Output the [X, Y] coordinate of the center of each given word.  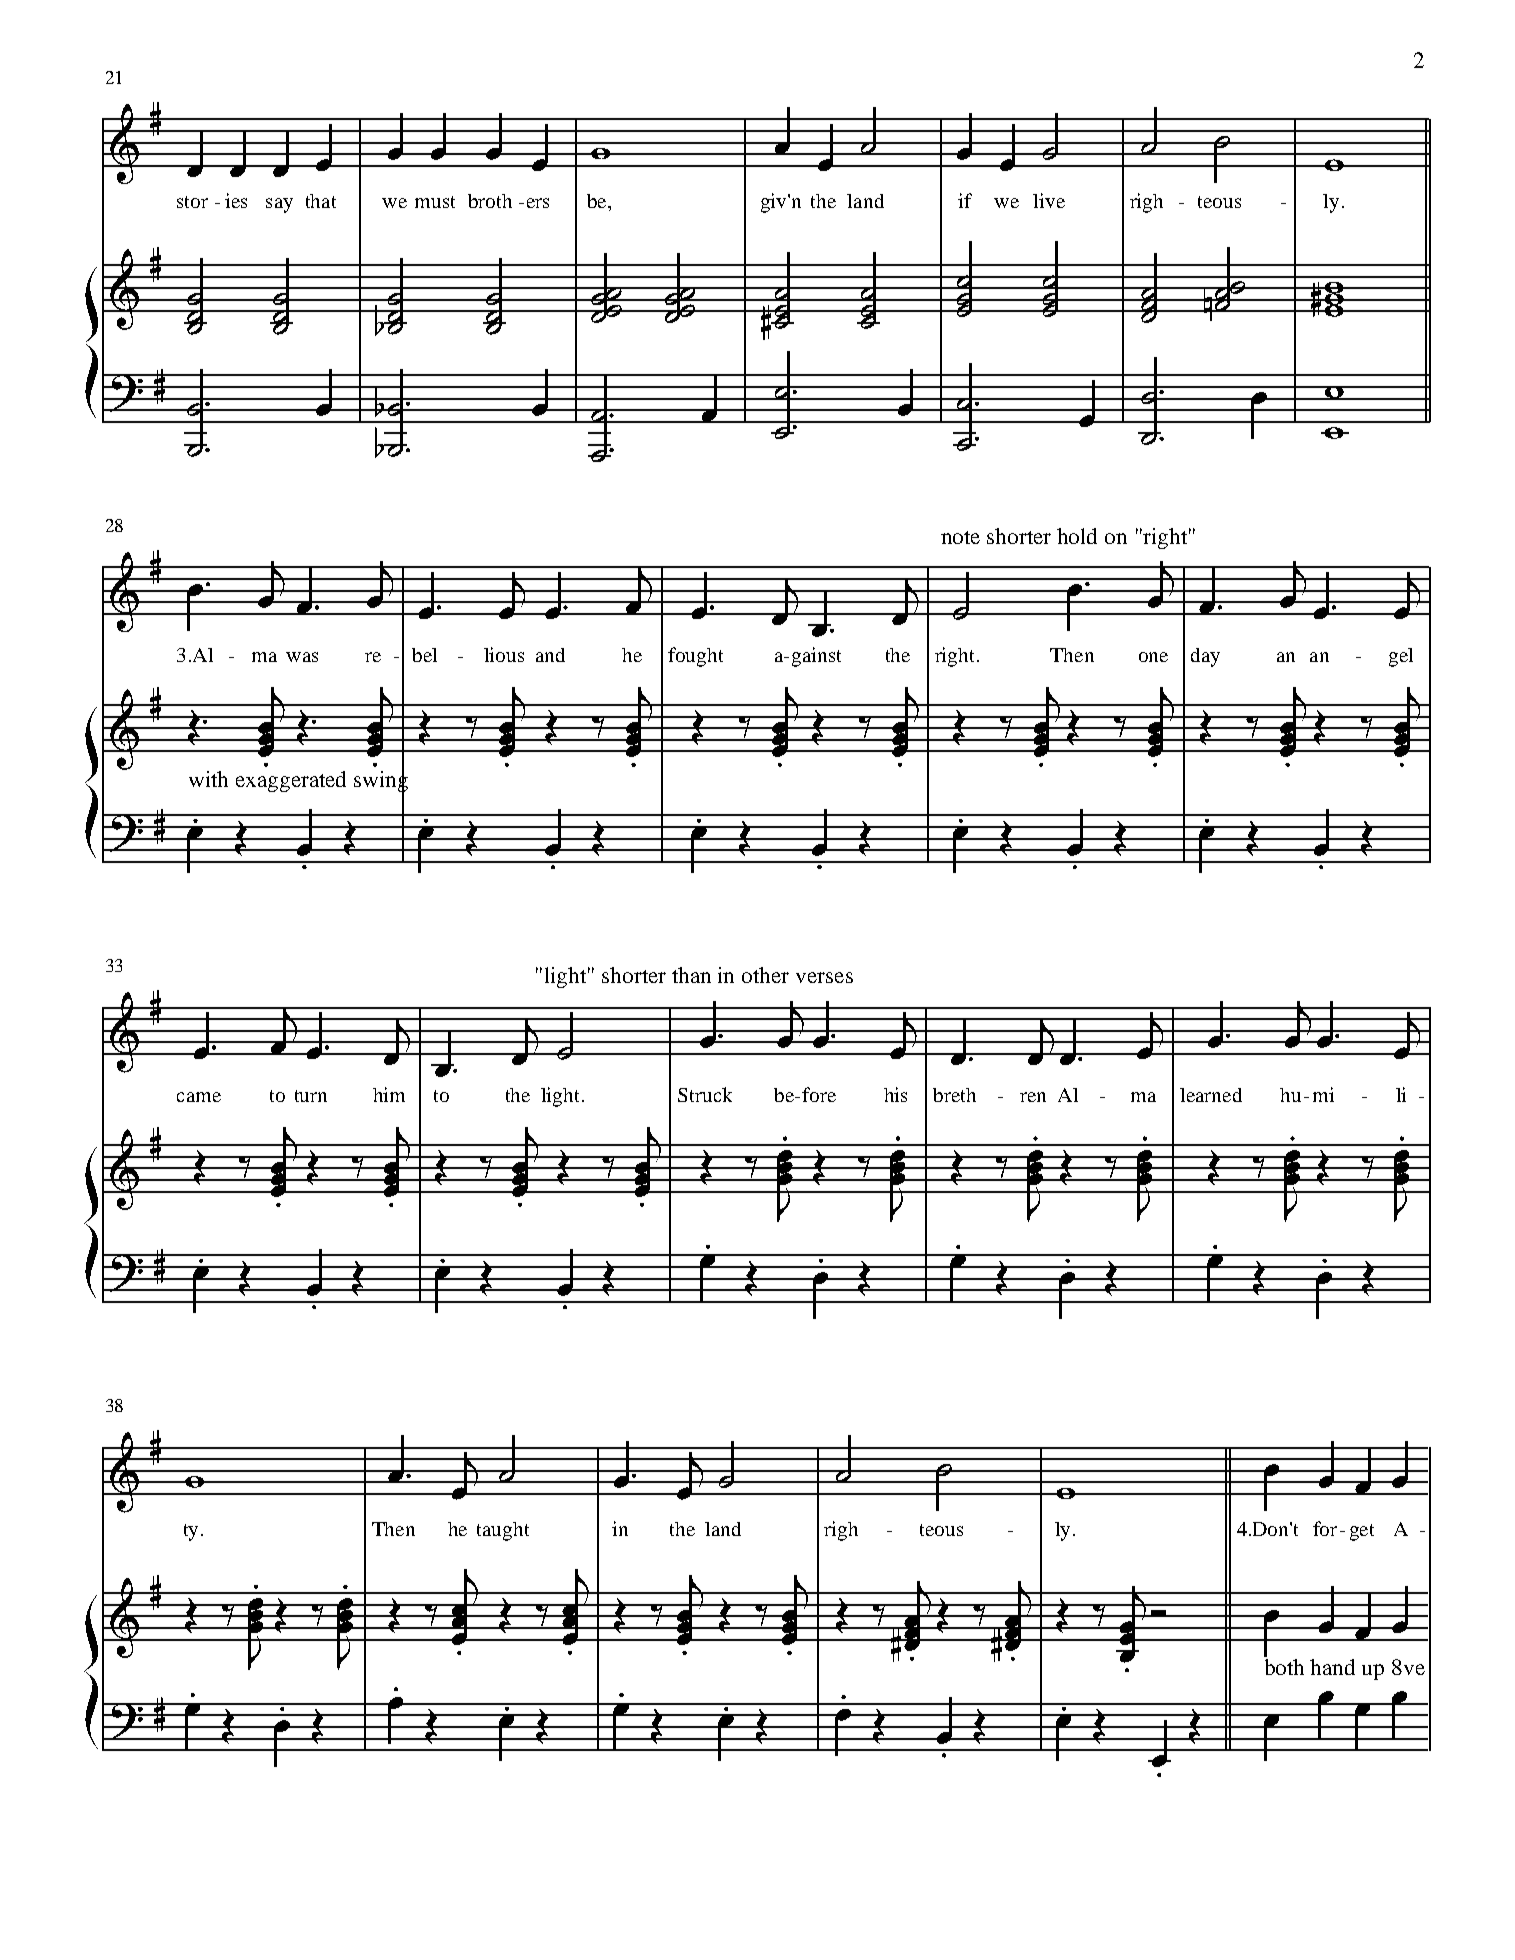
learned [1211, 1095]
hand [1332, 1667]
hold [1077, 536]
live [1049, 200]
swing [381, 782]
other [765, 975]
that [321, 201]
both [1284, 1667]
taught [503, 1531]
